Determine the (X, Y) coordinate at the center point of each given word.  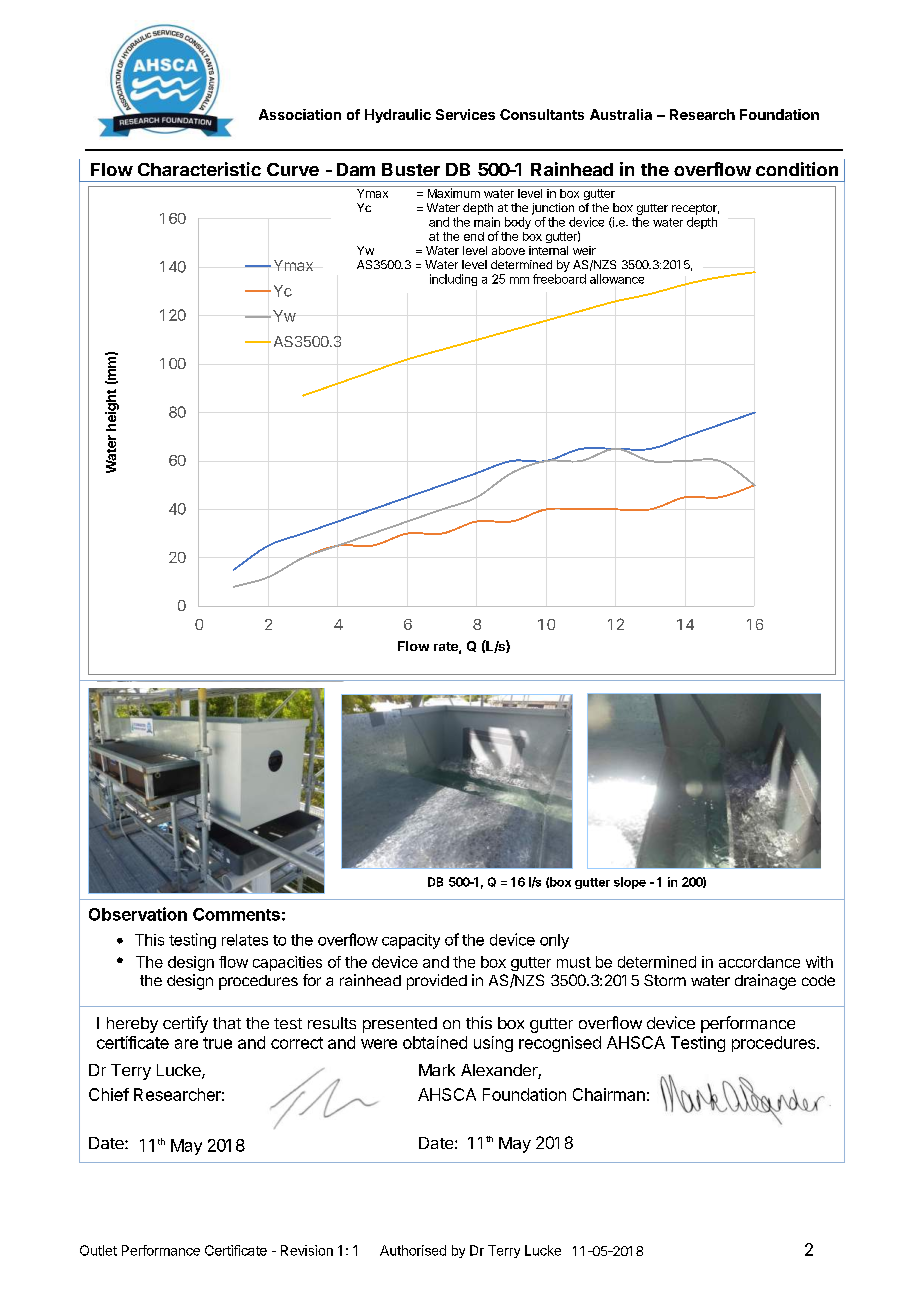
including (453, 280)
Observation (138, 914)
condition (797, 169)
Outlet (98, 1250)
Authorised (413, 1250)
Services (465, 114)
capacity (411, 941)
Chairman (609, 1094)
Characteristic (199, 169)
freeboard (559, 279)
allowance (617, 279)
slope (630, 883)
